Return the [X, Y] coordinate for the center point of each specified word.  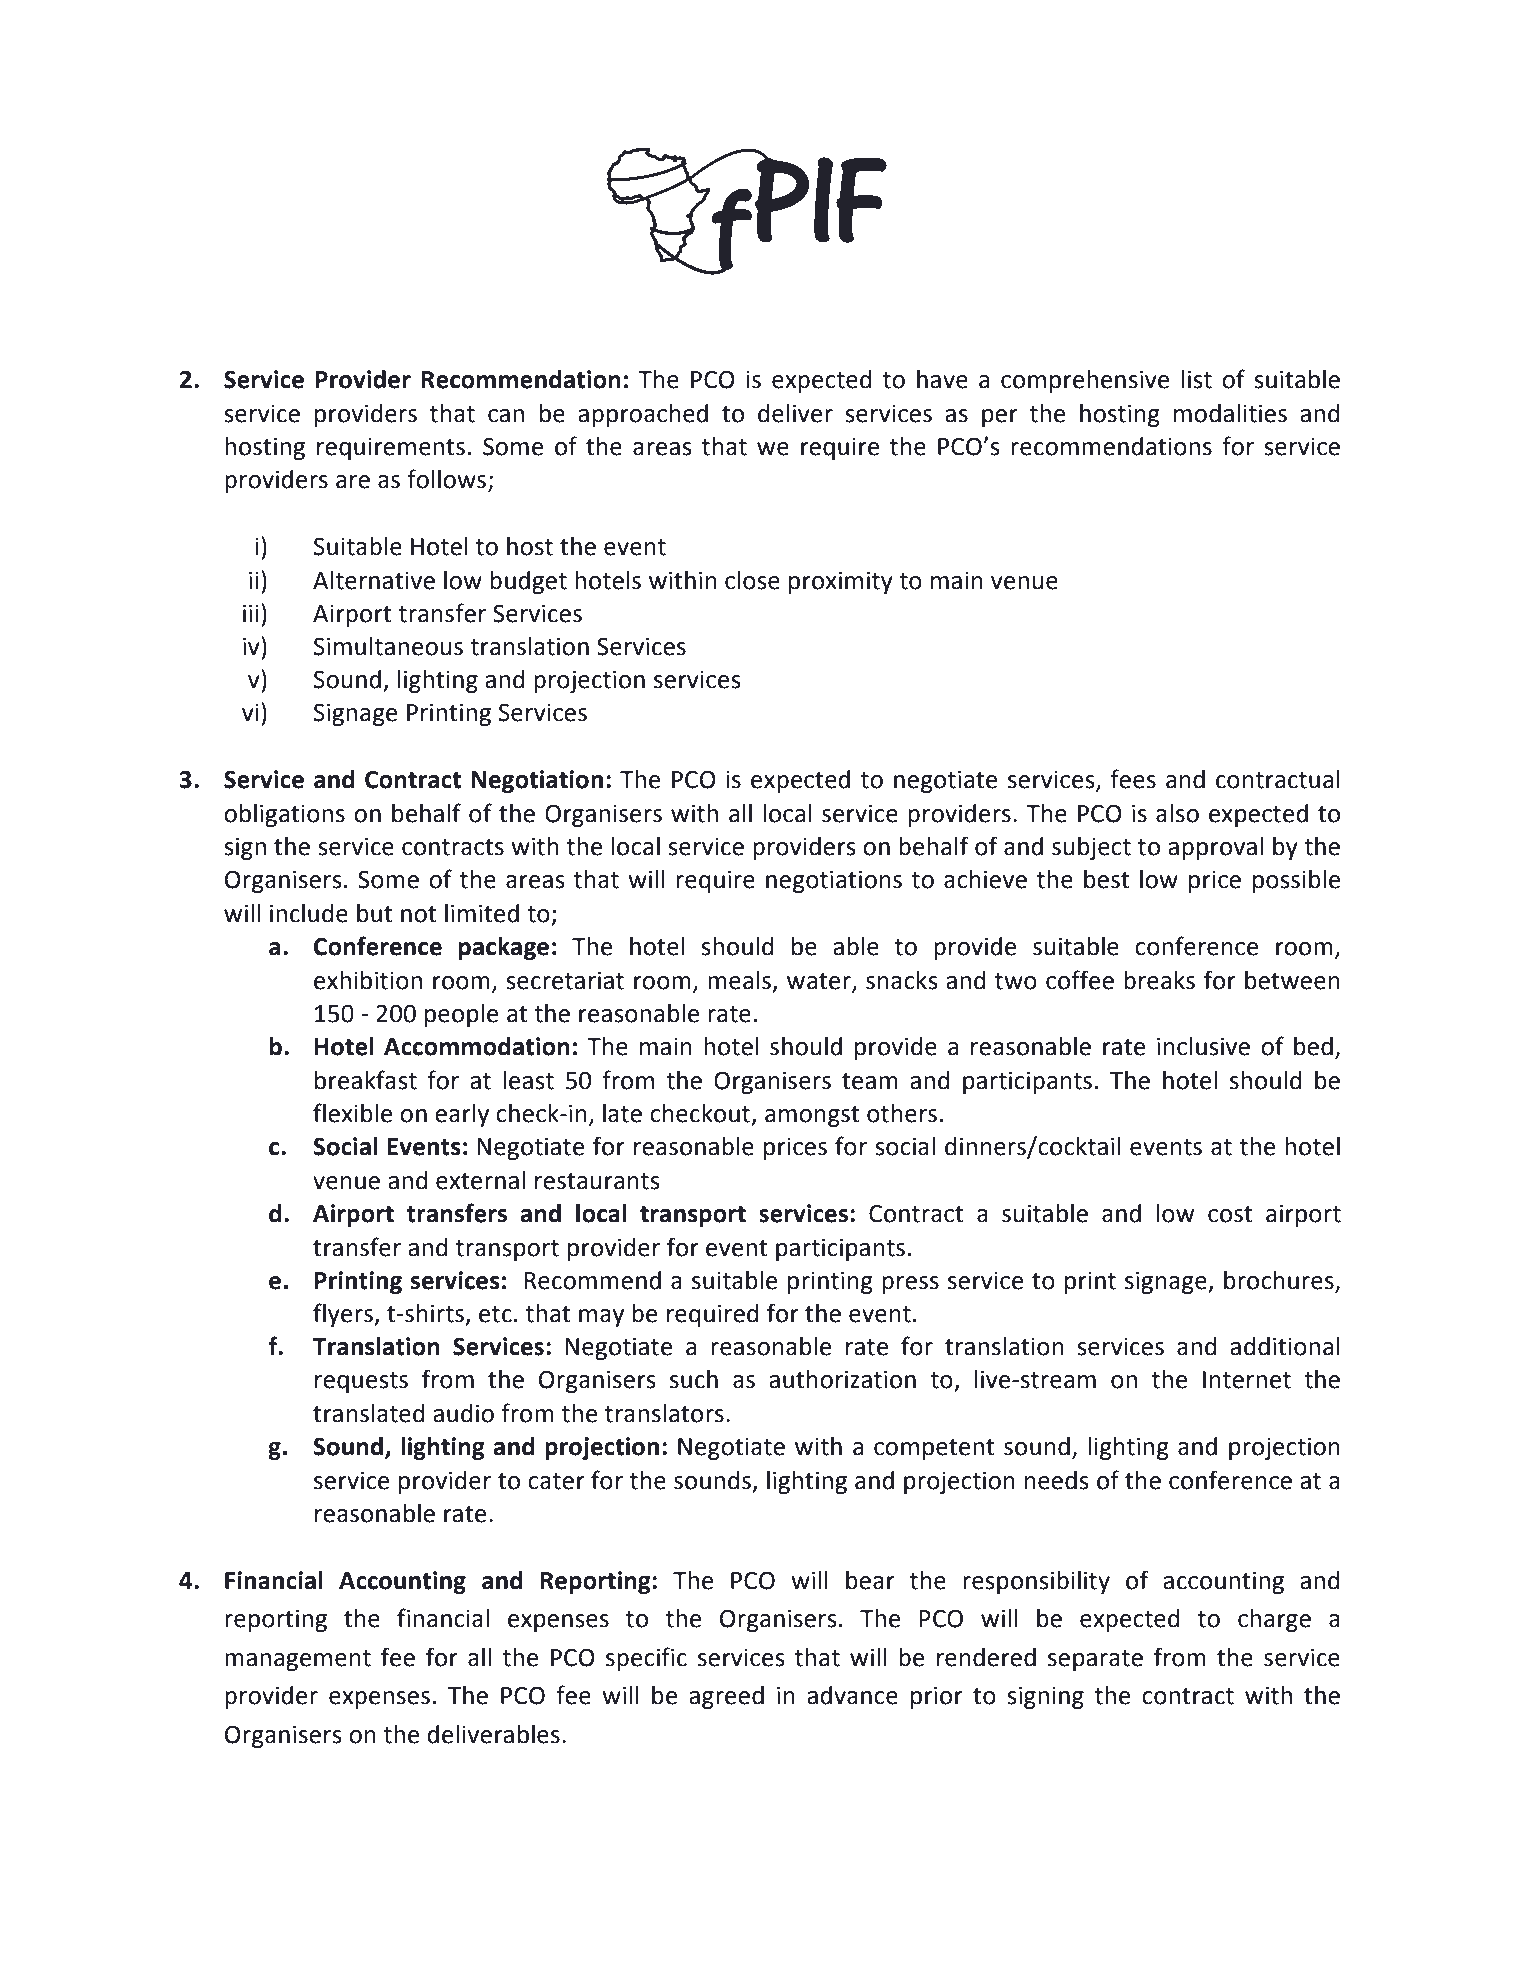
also [1177, 813]
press [910, 1285]
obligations [284, 815]
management [298, 1660]
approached [643, 415]
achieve [985, 879]
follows [448, 480]
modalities [1230, 413]
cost [1230, 1214]
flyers [344, 1315]
